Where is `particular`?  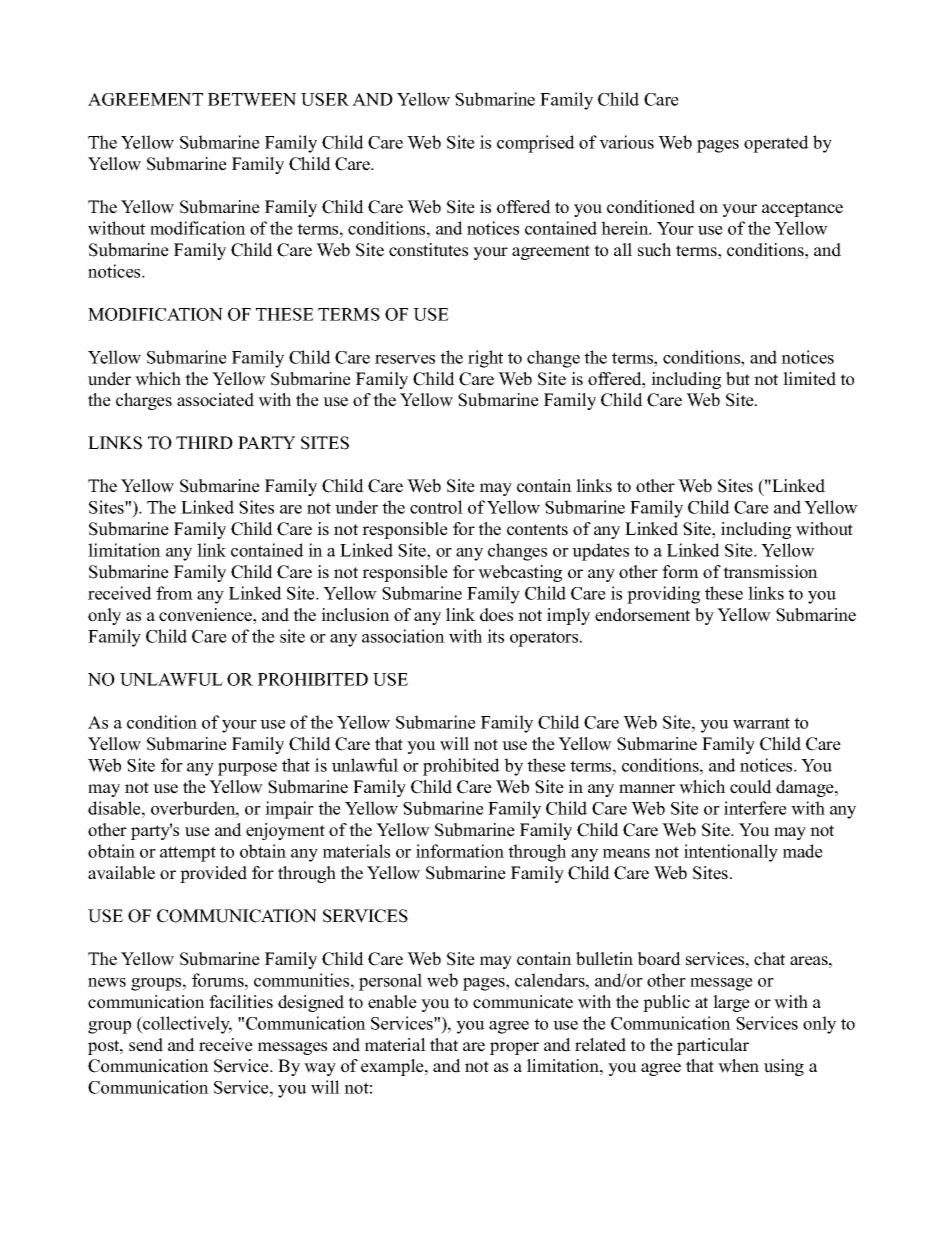 particular is located at coordinates (713, 1046).
